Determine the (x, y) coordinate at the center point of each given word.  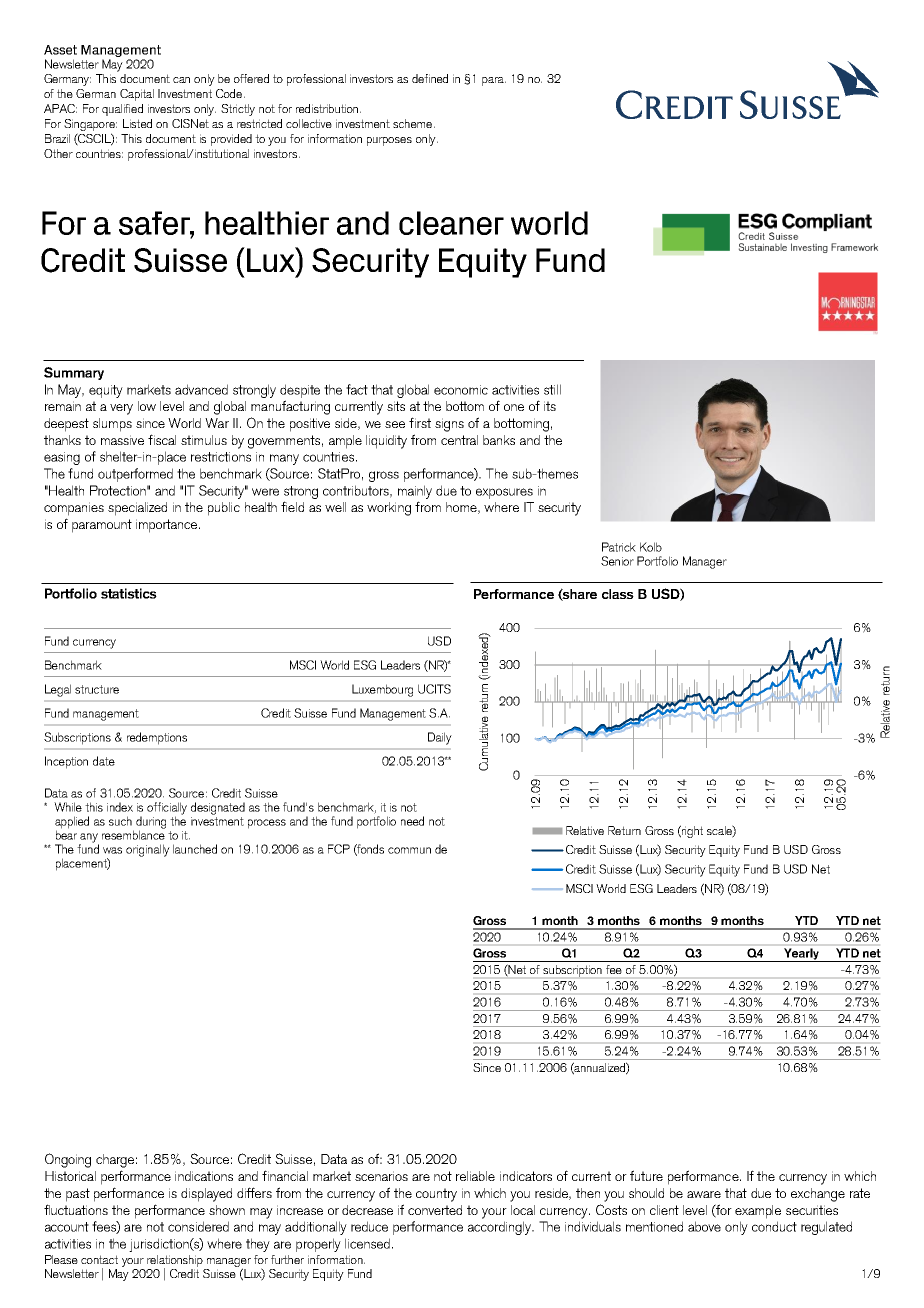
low (147, 406)
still (552, 389)
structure (97, 689)
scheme (412, 123)
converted (435, 1210)
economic (461, 390)
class (618, 594)
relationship (176, 1262)
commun (409, 850)
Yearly (801, 955)
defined (430, 78)
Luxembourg (382, 690)
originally (148, 850)
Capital (137, 95)
